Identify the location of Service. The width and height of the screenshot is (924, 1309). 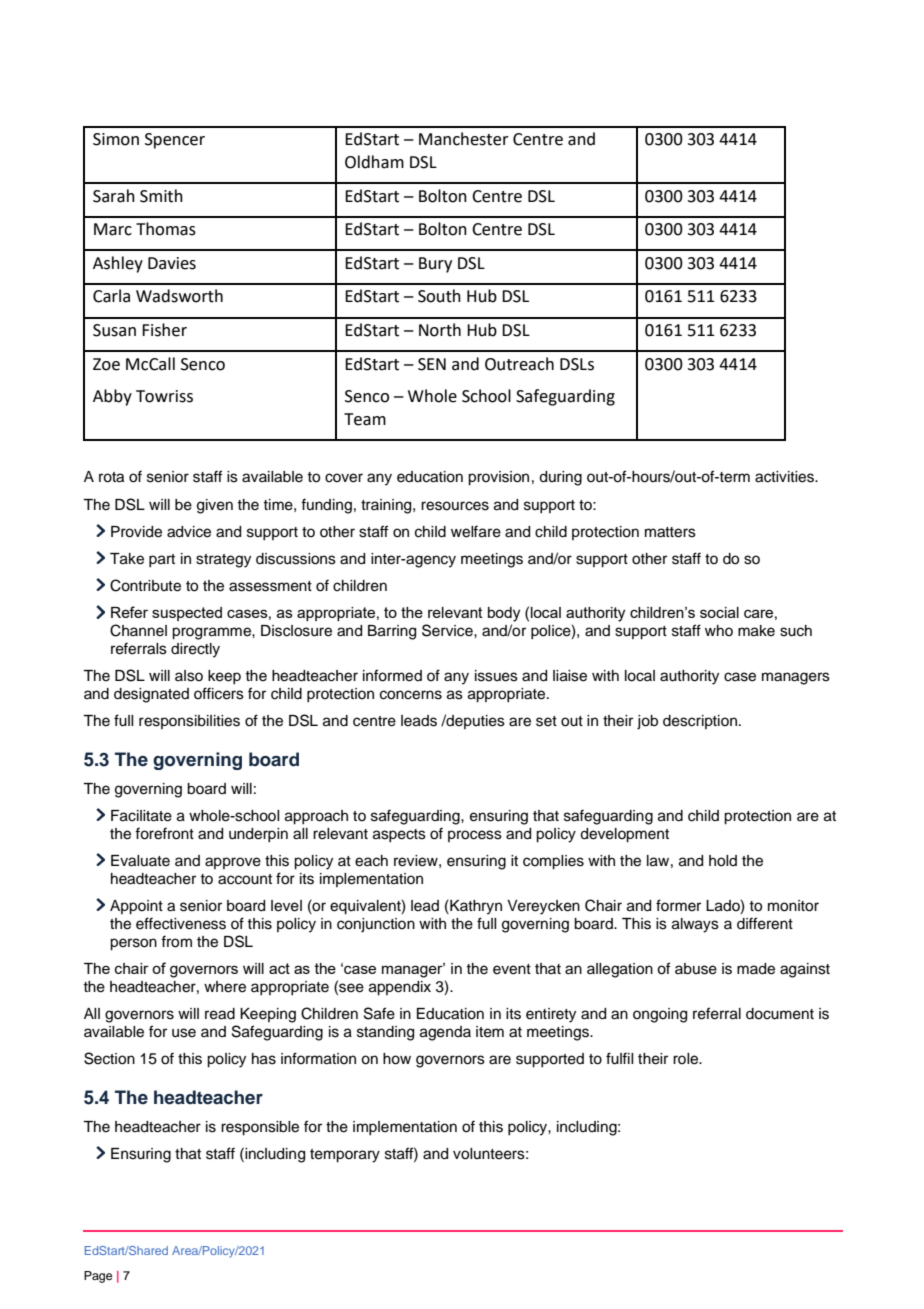
(448, 630).
